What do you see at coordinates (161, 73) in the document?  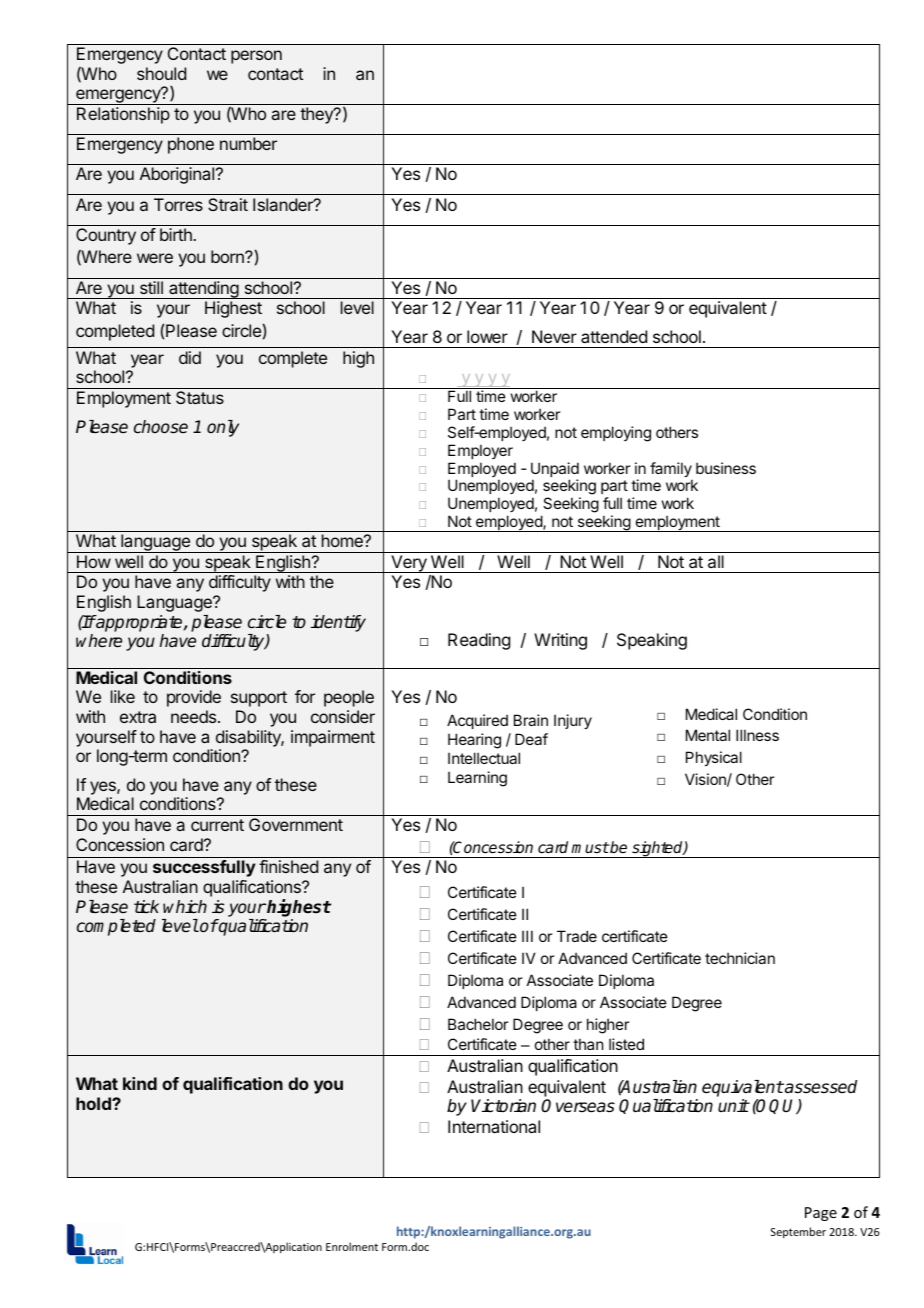 I see `should` at bounding box center [161, 73].
